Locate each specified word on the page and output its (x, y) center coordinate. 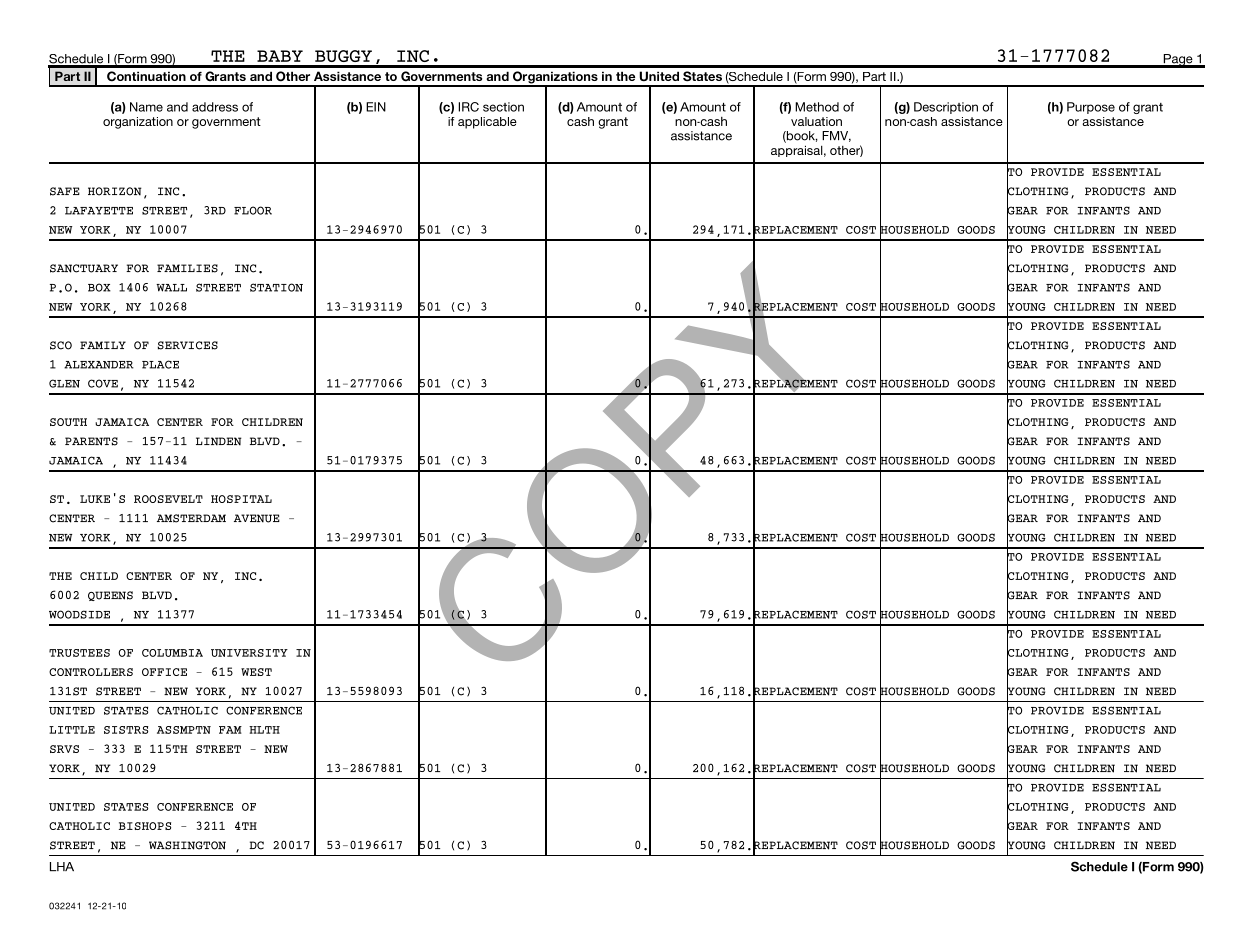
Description (946, 108)
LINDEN (219, 441)
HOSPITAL (241, 499)
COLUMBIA (172, 653)
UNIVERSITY (249, 653)
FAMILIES (187, 268)
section (503, 107)
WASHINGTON (187, 845)
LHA (62, 866)
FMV (836, 136)
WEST (256, 672)
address (215, 107)
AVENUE (257, 518)
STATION (276, 287)
